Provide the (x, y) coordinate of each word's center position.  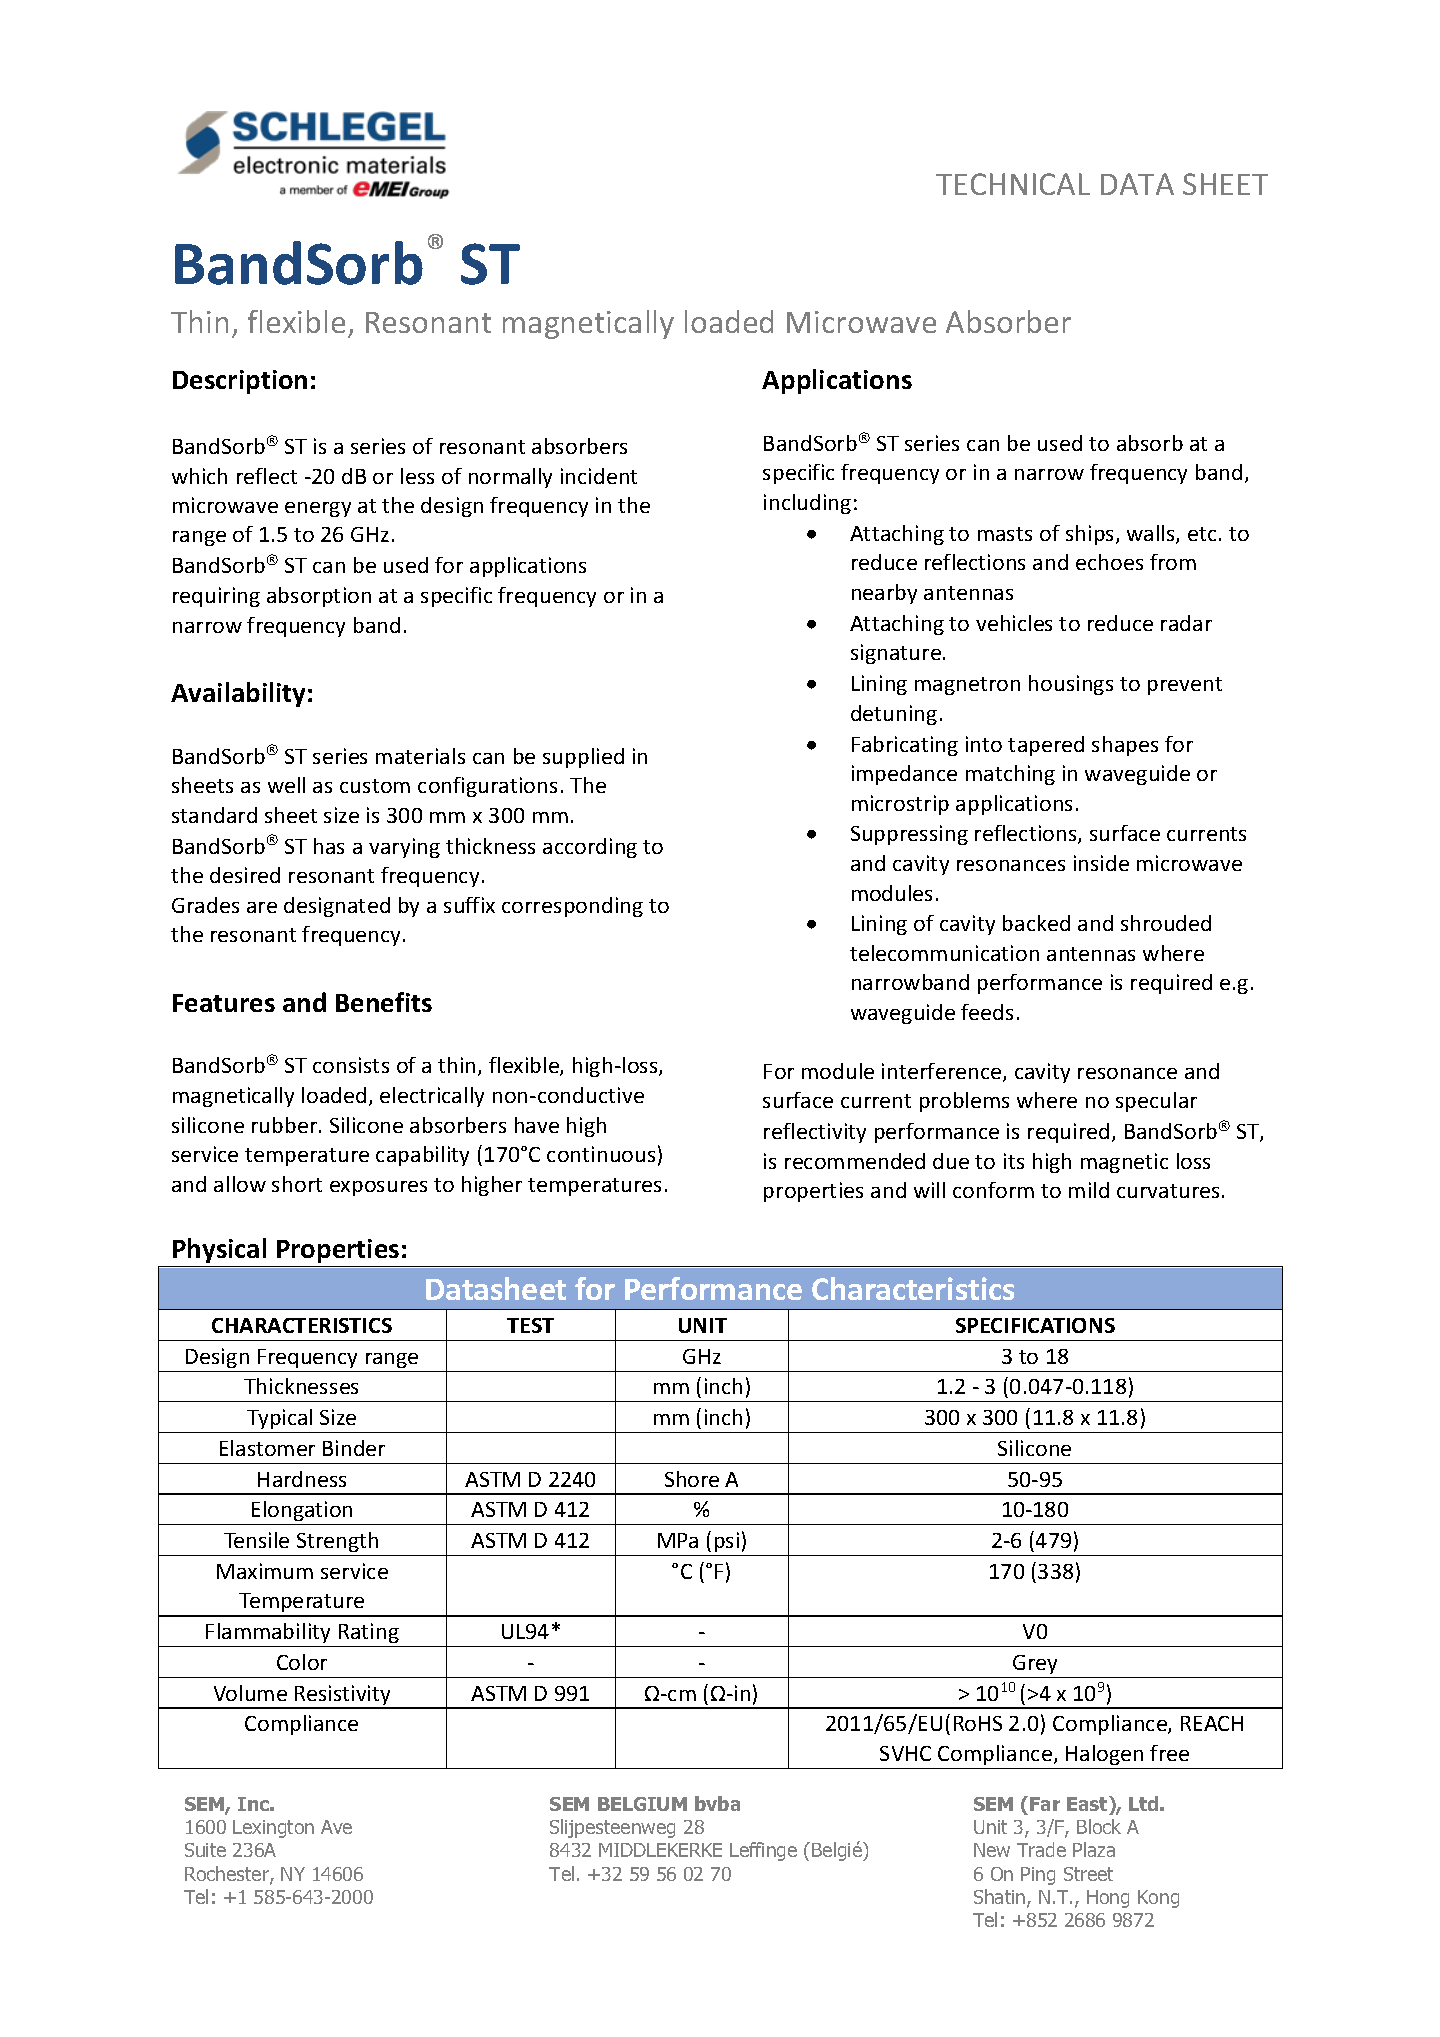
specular (1156, 1102)
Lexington (273, 1829)
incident (599, 476)
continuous (601, 1154)
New (992, 1850)
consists (351, 1065)
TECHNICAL (1013, 184)
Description (240, 382)
